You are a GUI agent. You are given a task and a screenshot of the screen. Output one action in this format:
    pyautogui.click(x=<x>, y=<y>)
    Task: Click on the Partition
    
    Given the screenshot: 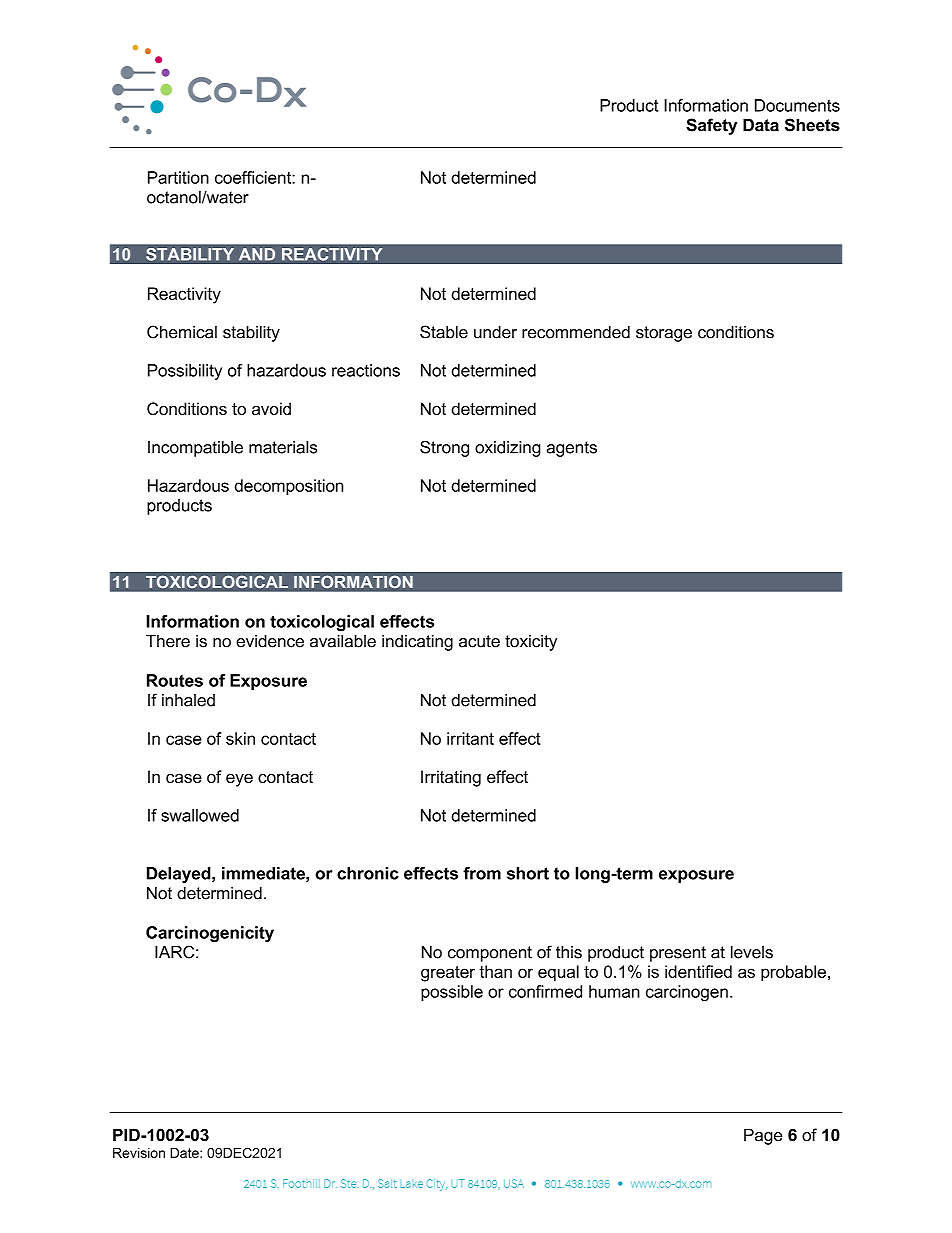 What is the action you would take?
    pyautogui.click(x=178, y=177)
